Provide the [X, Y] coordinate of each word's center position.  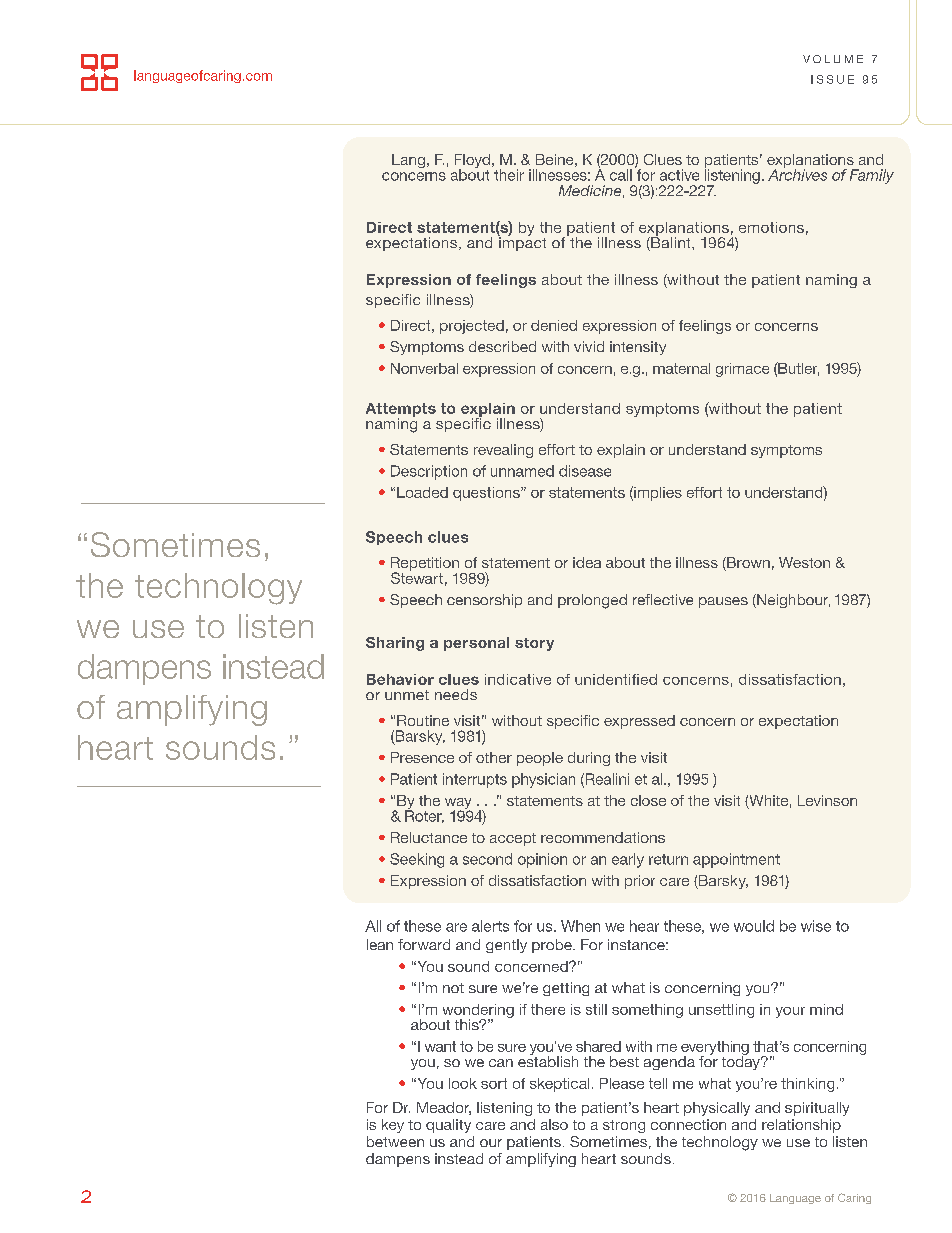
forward [424, 944]
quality [448, 1126]
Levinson [827, 800]
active [679, 175]
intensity [638, 348]
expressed [639, 722]
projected [472, 327]
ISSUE [832, 79]
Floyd [472, 162]
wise [816, 926]
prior [640, 882]
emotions [771, 227]
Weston [804, 562]
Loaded [422, 492]
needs [456, 694]
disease [585, 471]
